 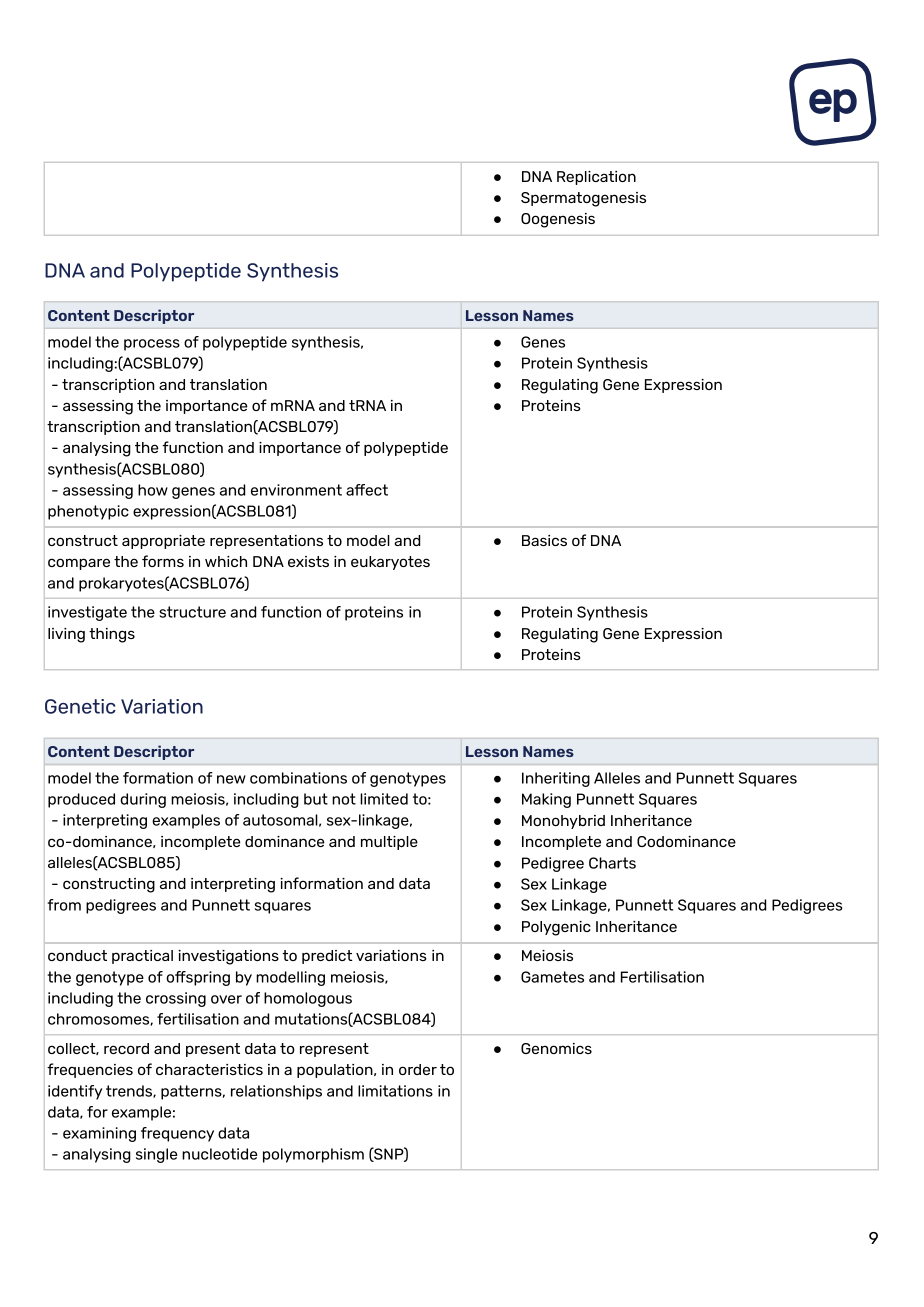 I want to click on Genomics, so click(x=556, y=1048).
